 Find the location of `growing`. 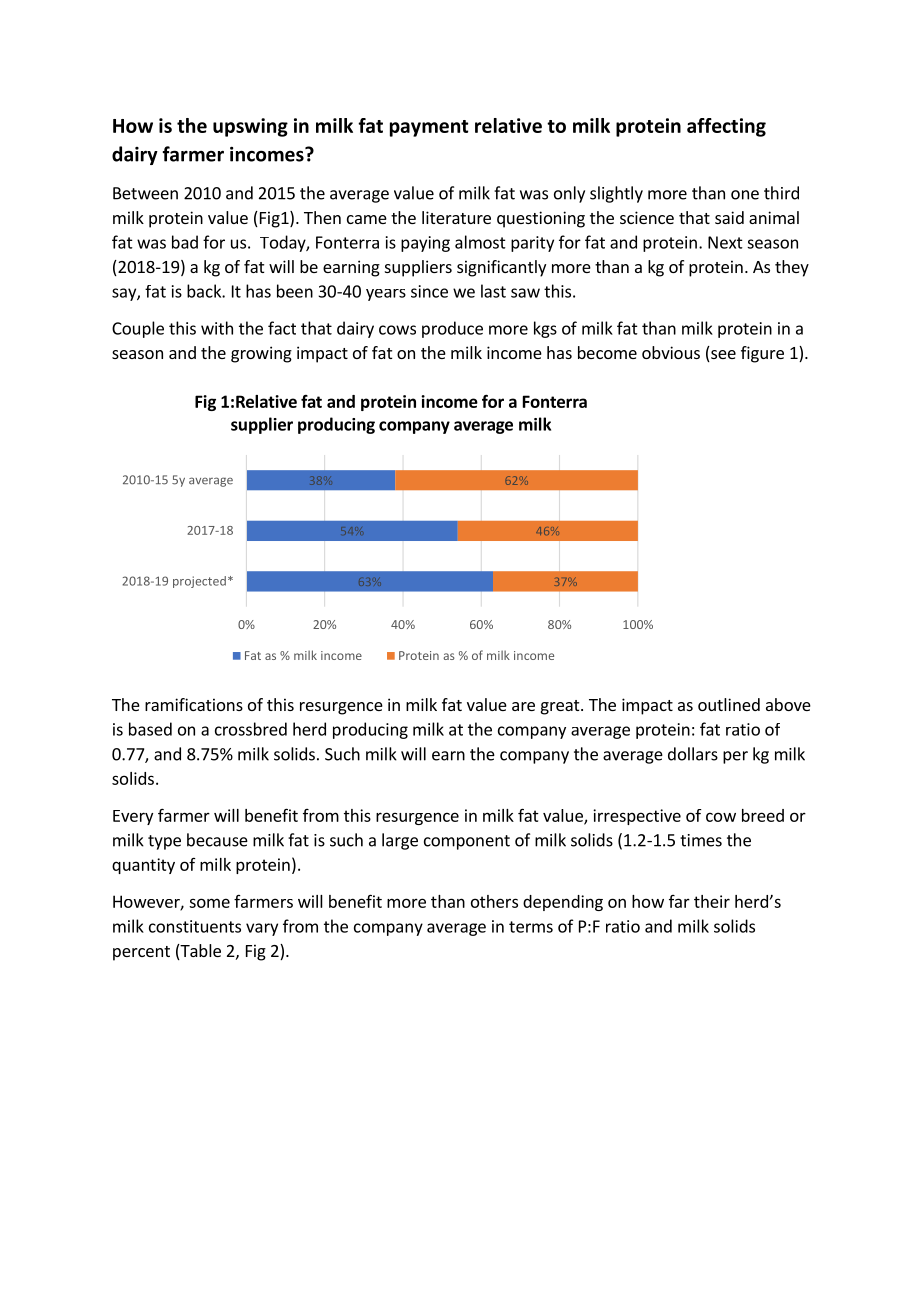

growing is located at coordinates (261, 354).
